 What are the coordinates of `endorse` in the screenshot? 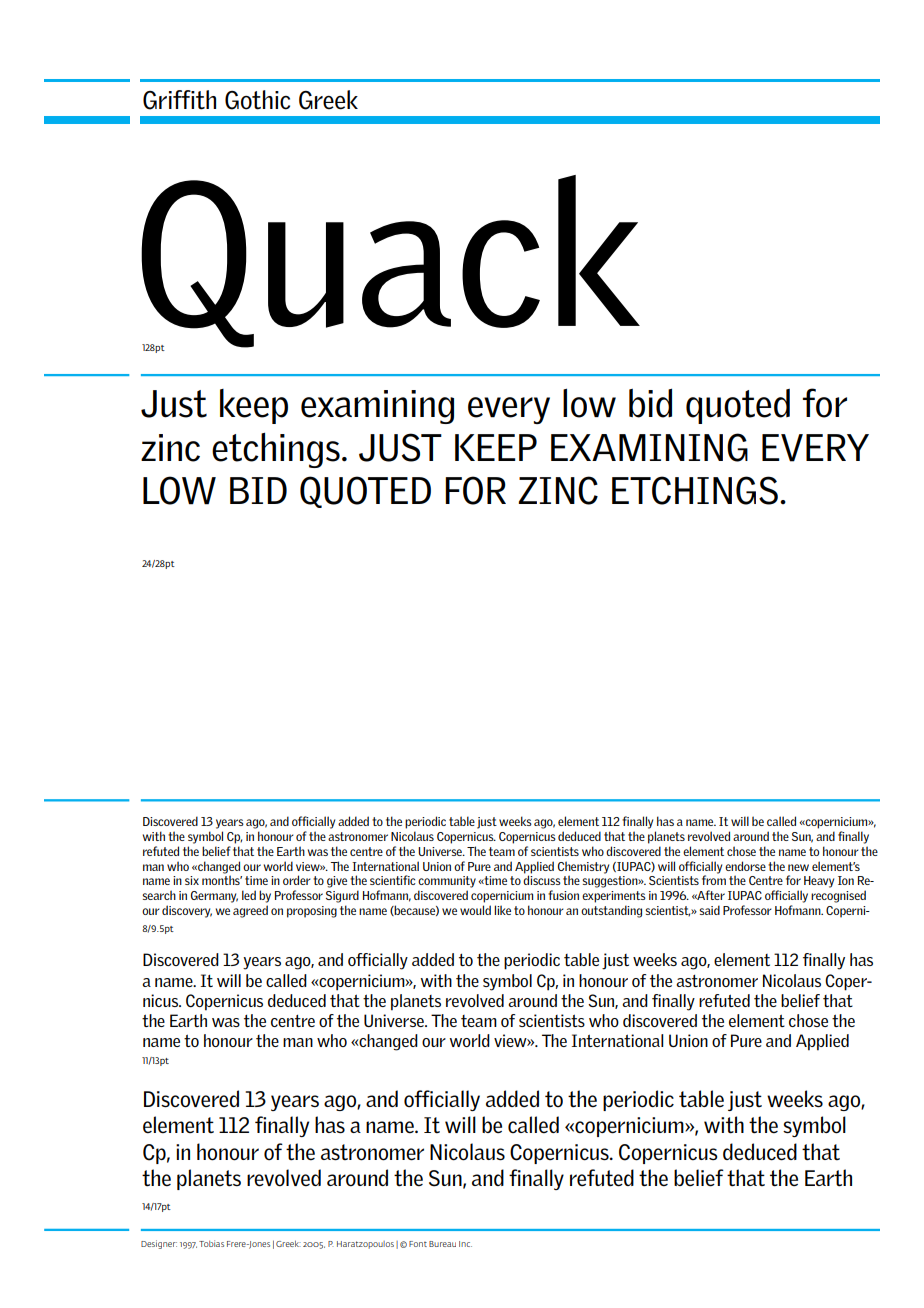 It's located at (745, 866).
